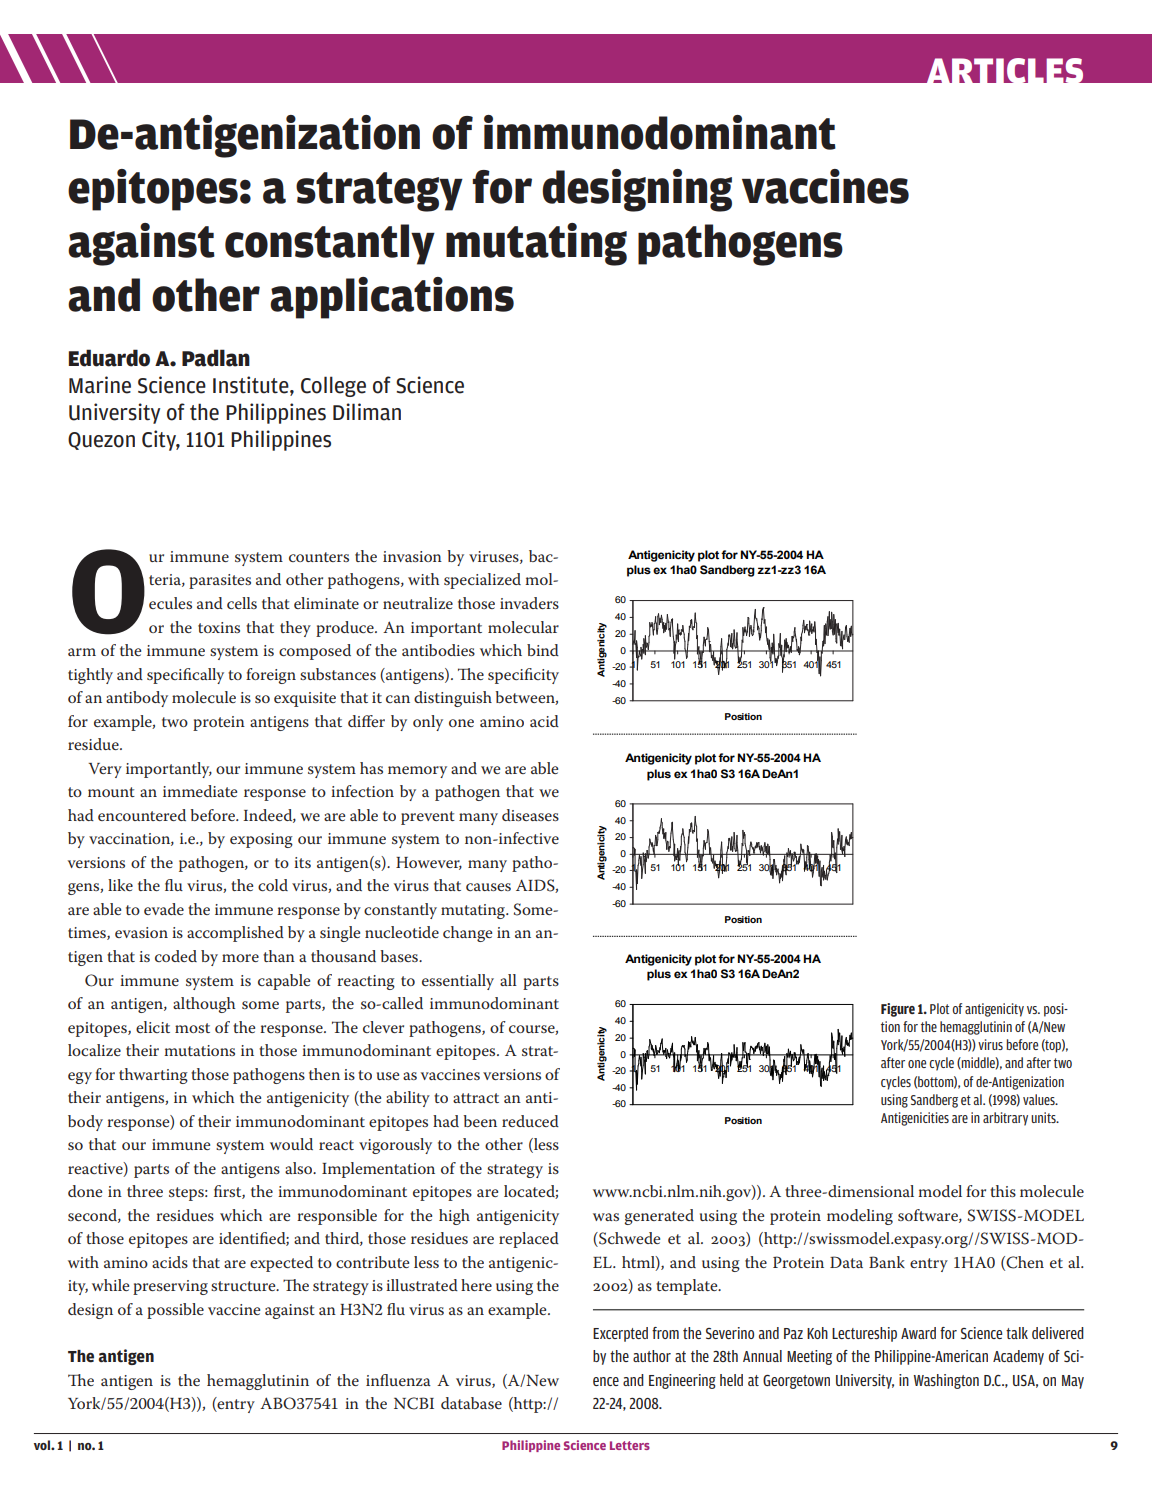 The image size is (1152, 1491). What do you see at coordinates (204, 1005) in the page?
I see `although` at bounding box center [204, 1005].
